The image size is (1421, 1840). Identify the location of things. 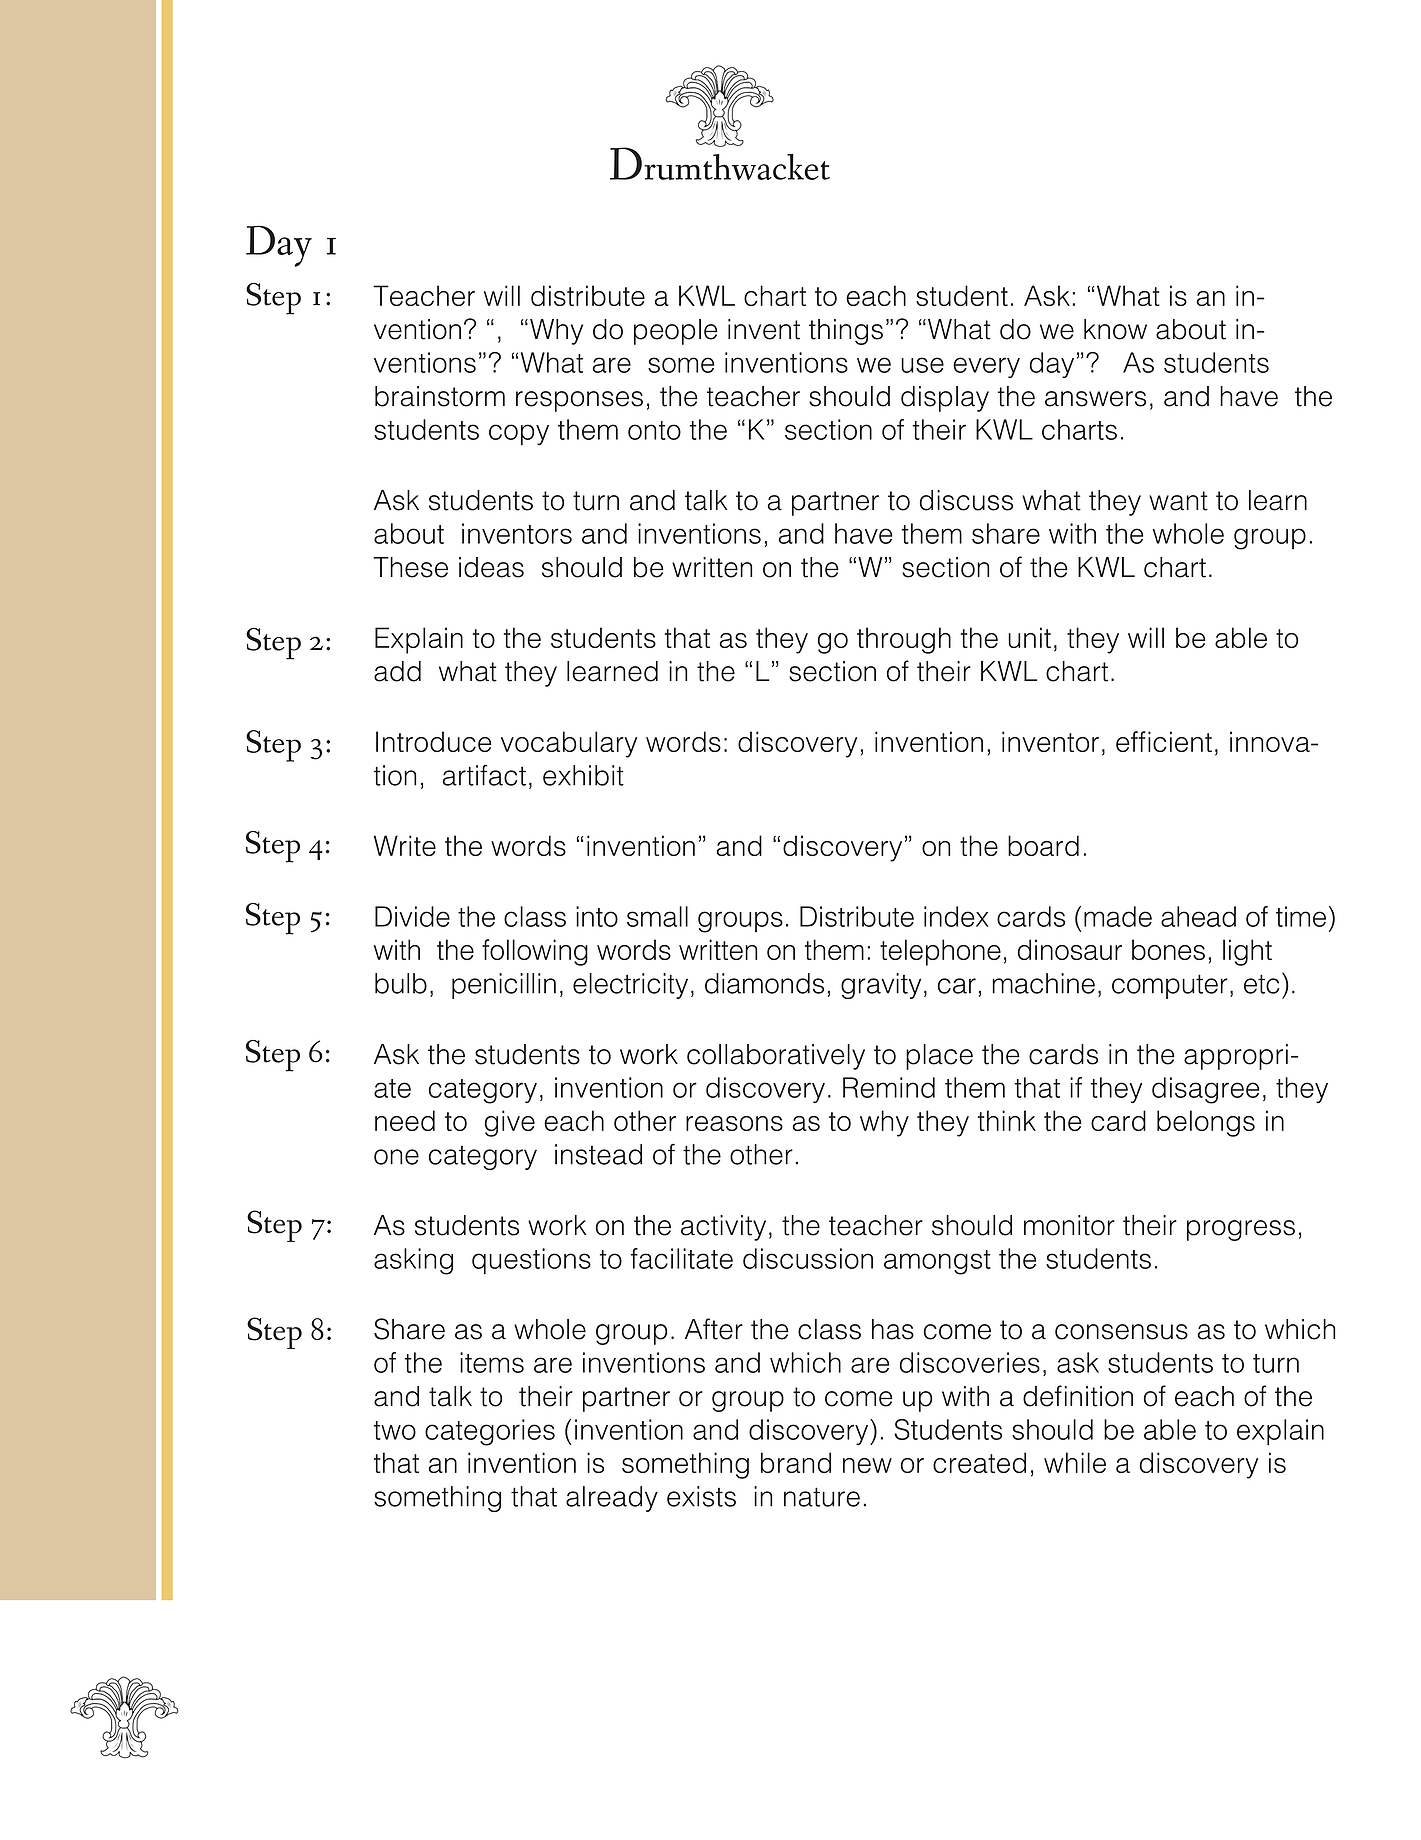
(846, 332).
